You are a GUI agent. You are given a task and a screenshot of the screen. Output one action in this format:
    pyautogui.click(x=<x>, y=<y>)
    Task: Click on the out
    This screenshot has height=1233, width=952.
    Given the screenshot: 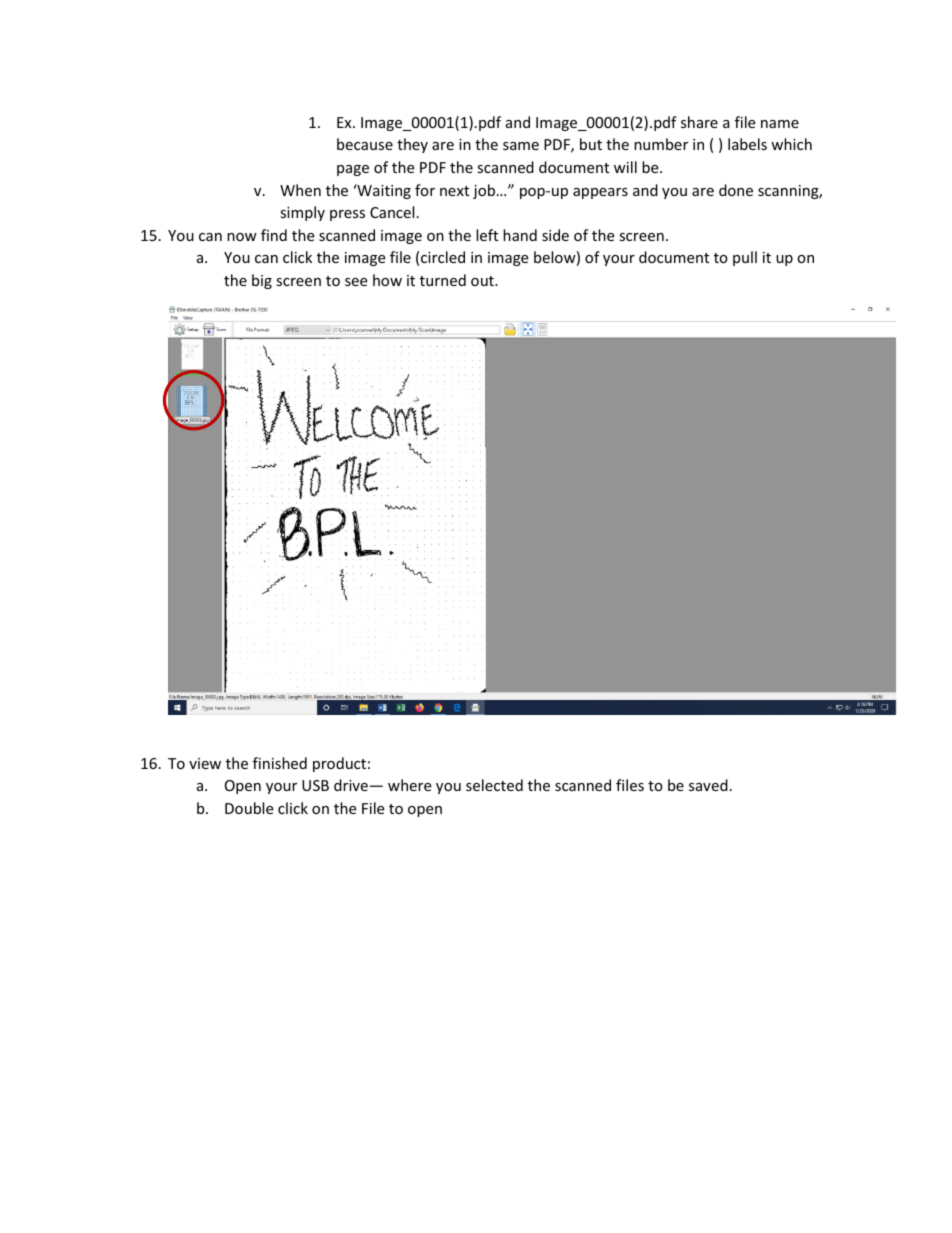 What is the action you would take?
    pyautogui.click(x=483, y=281)
